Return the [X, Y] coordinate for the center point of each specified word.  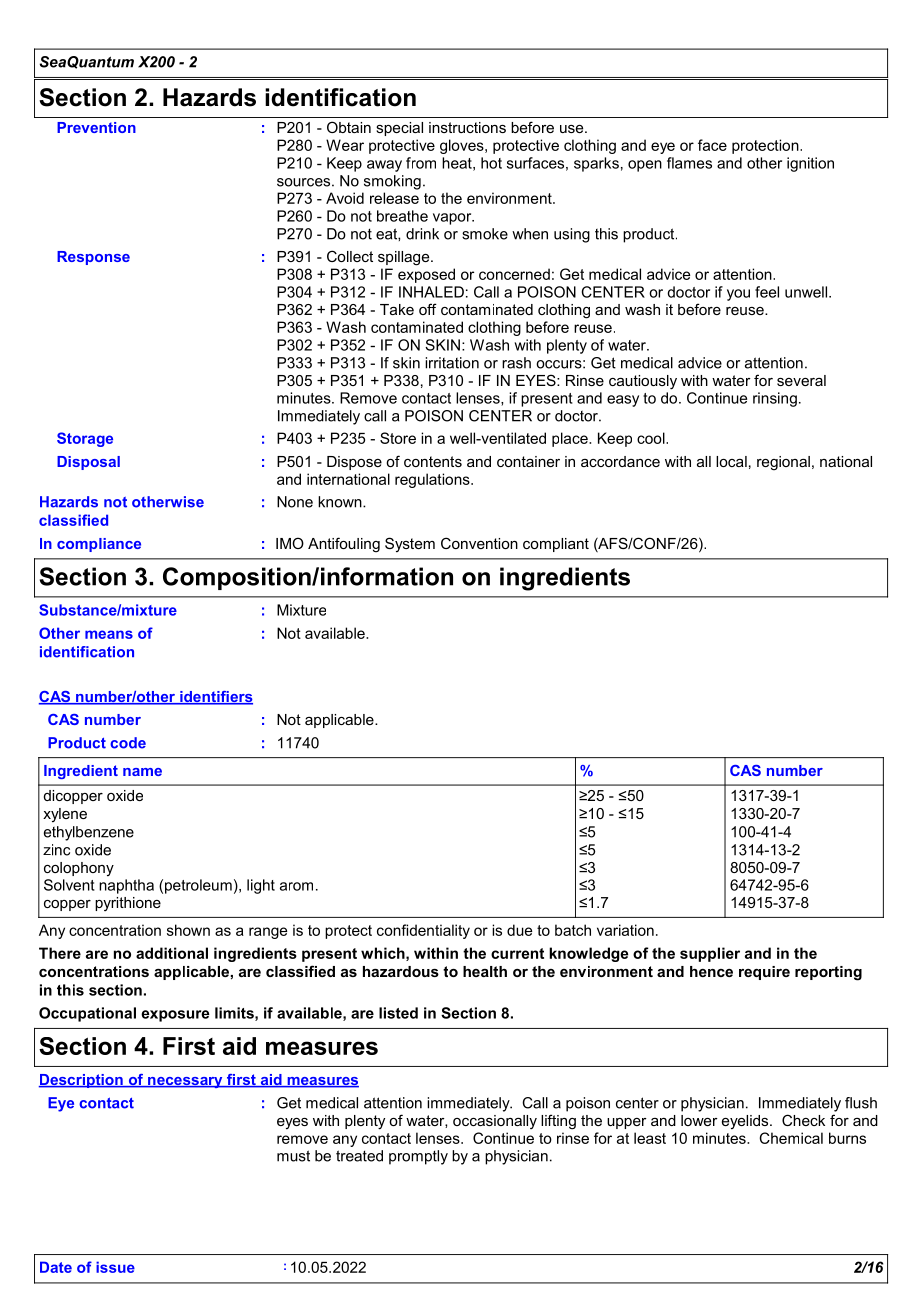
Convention [479, 543]
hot [491, 163]
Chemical [791, 1138]
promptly [418, 1157]
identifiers [215, 698]
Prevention [96, 127]
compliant [556, 545]
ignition [810, 164]
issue [115, 1267]
